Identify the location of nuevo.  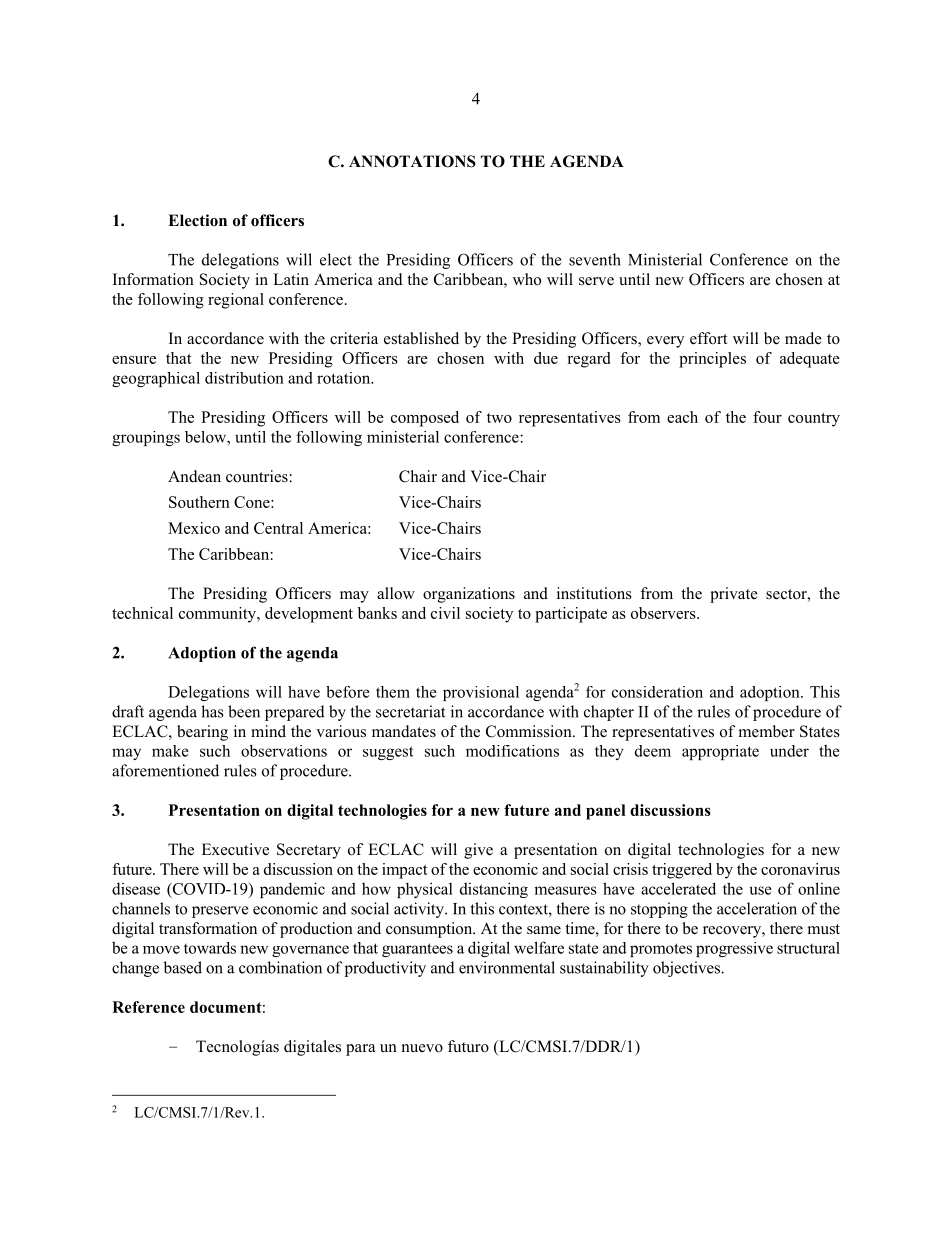
(422, 1048).
